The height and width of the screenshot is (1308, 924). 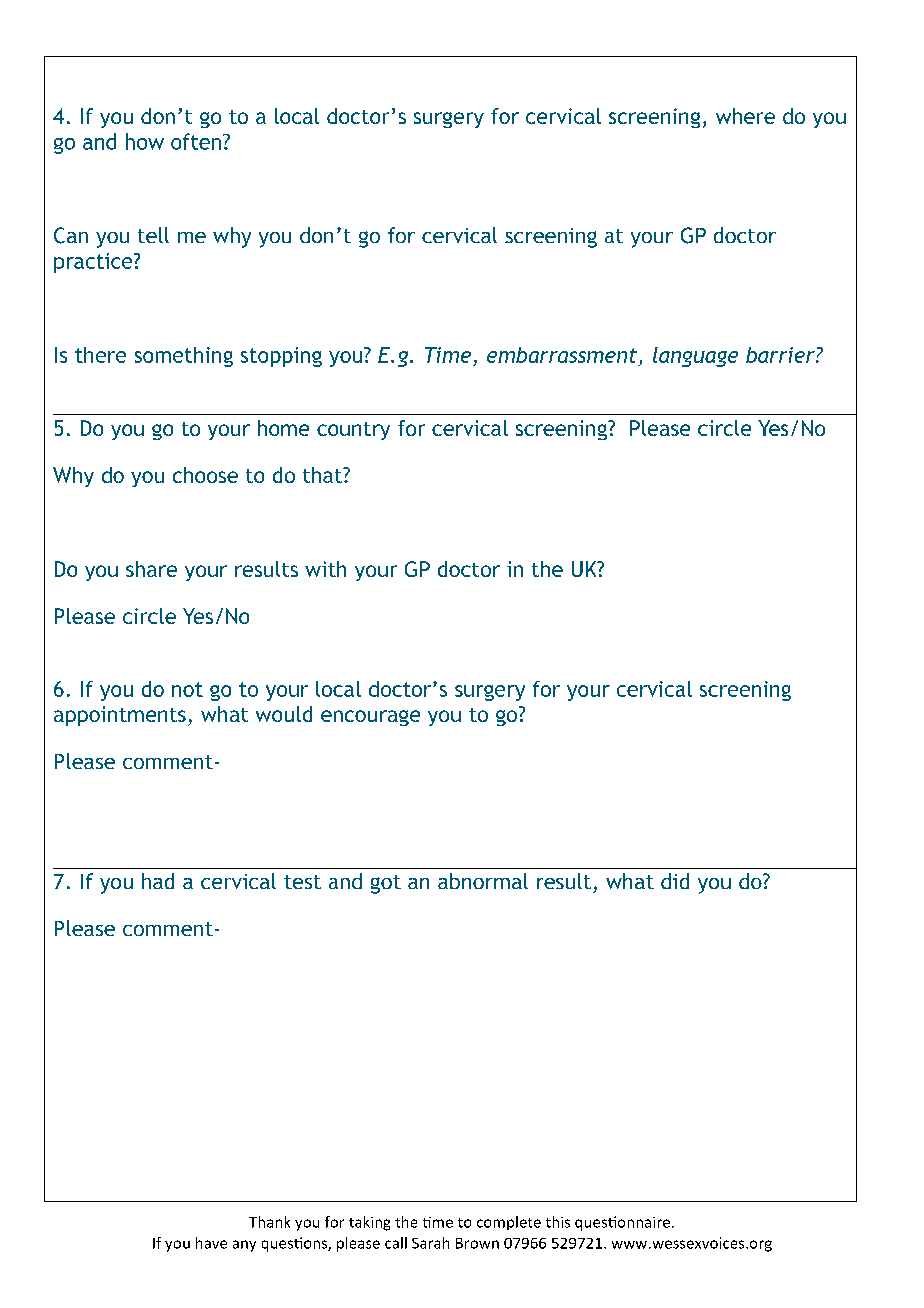 I want to click on got, so click(x=386, y=884).
